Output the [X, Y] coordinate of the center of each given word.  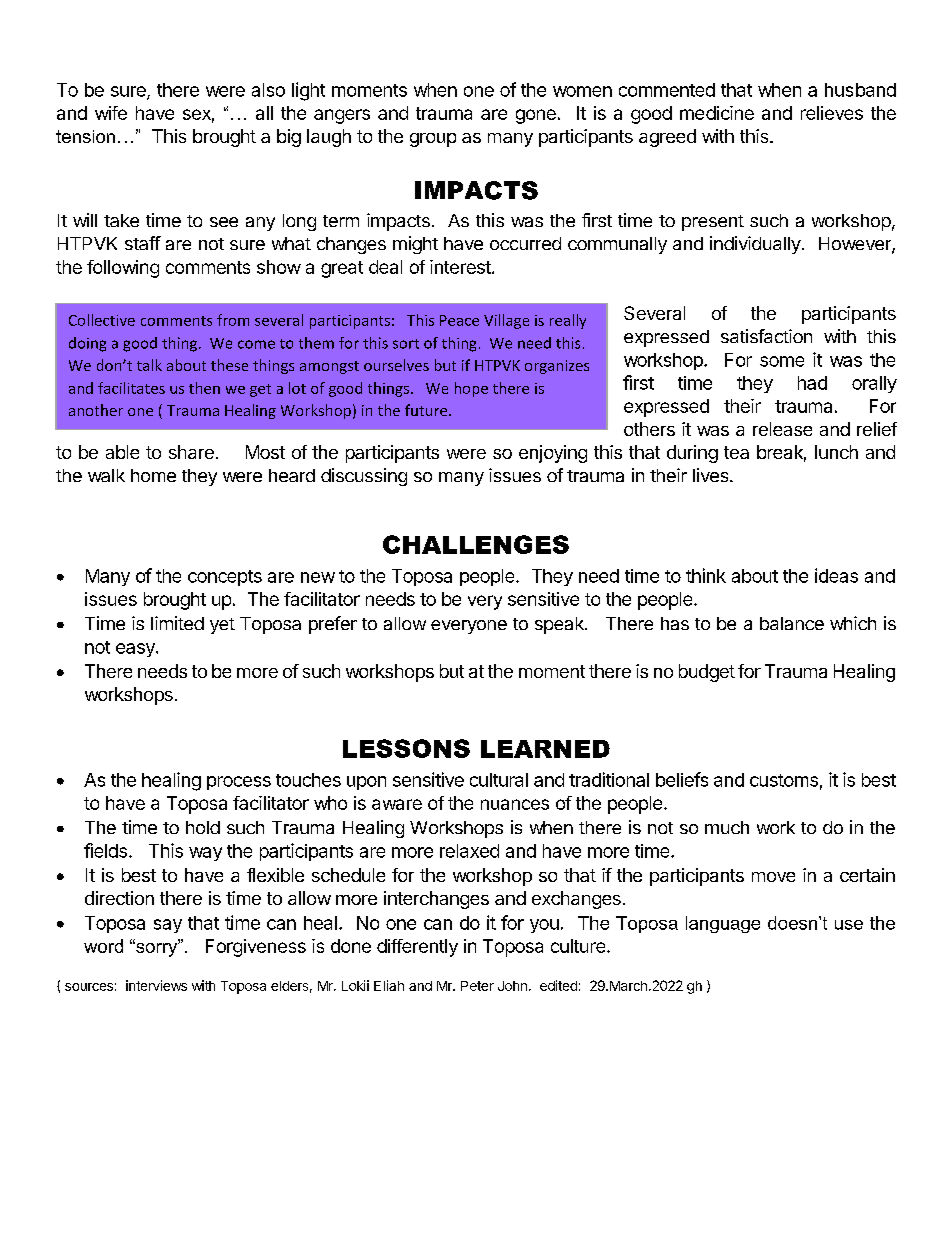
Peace [459, 320]
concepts [225, 578]
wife [111, 113]
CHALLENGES [476, 544]
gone [536, 116]
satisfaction [766, 336]
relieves [832, 113]
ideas [836, 575]
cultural [499, 780]
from [233, 320]
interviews [156, 985]
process [239, 783]
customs [784, 780]
